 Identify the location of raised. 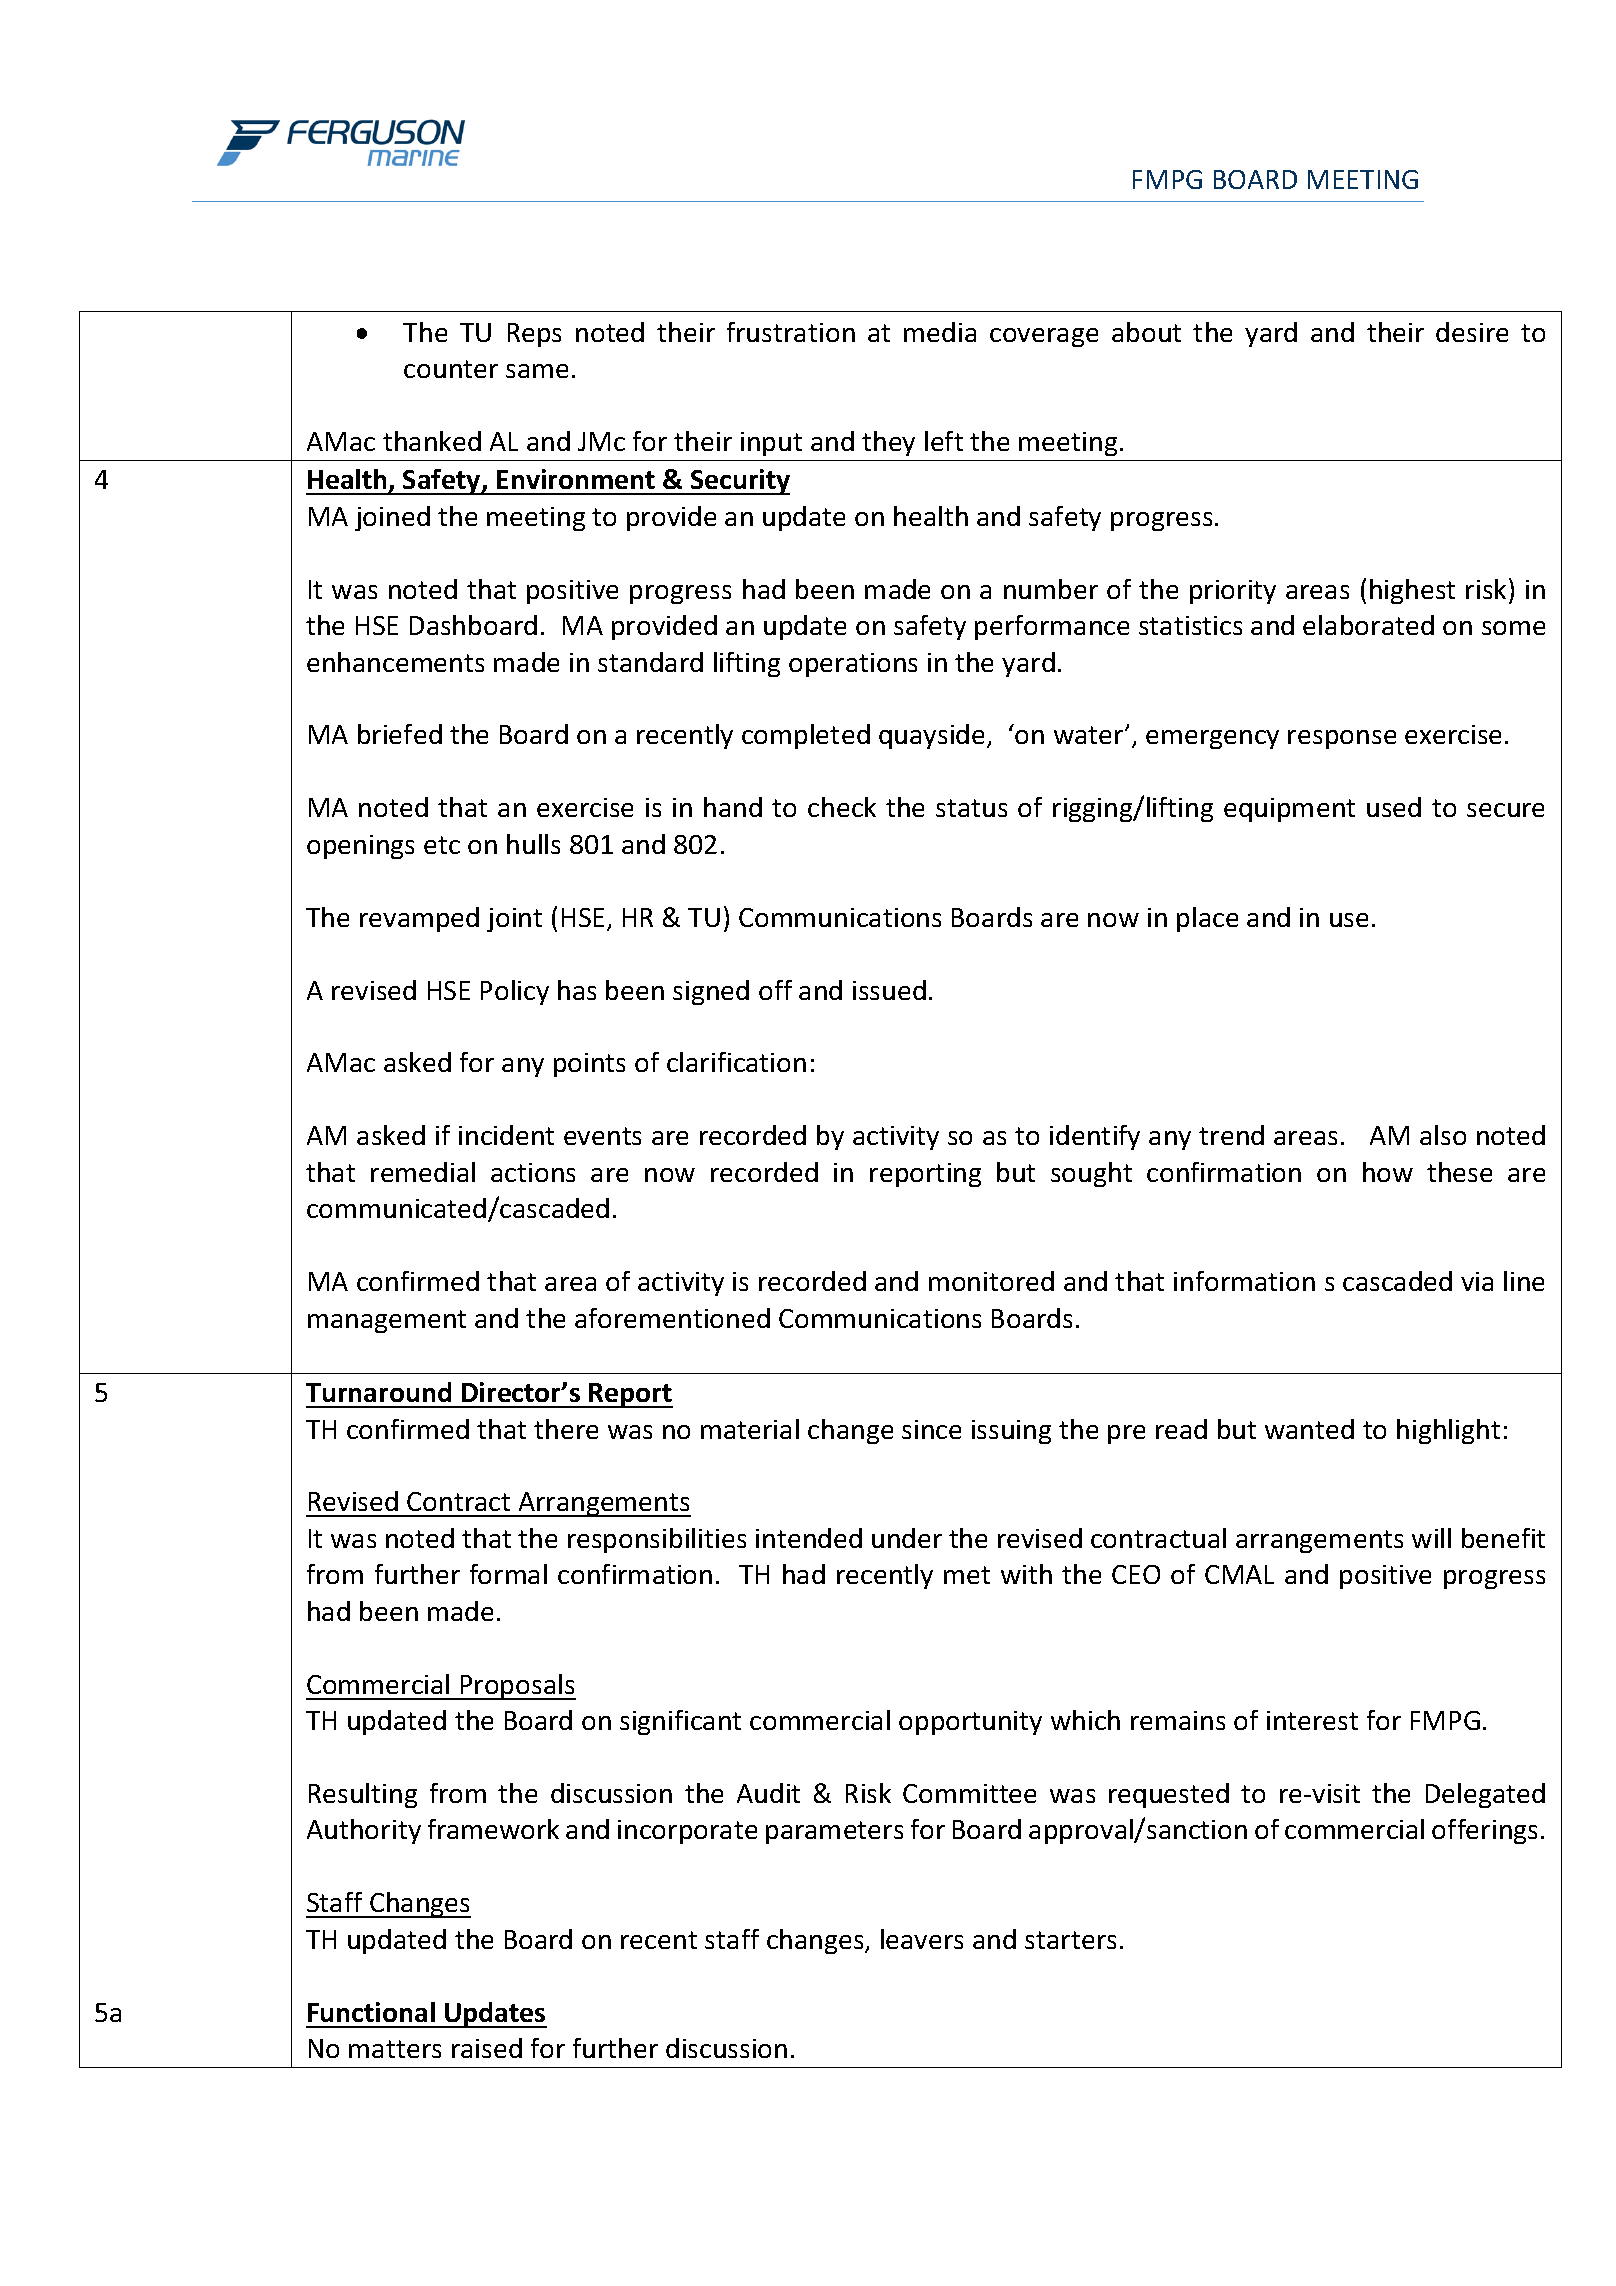
(487, 2048).
